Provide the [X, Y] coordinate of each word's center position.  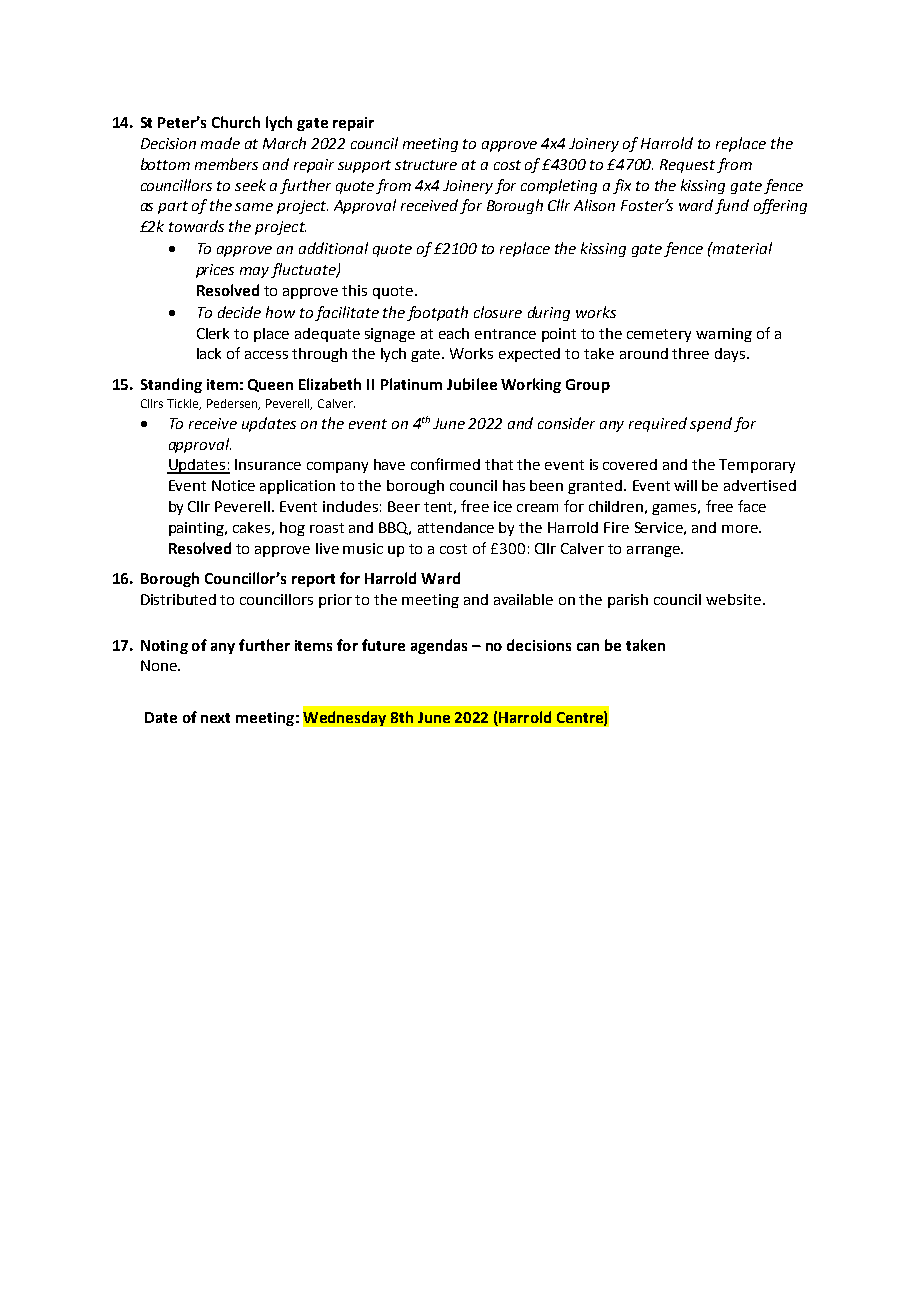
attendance [456, 527]
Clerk [213, 333]
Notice [233, 485]
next [215, 718]
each [454, 333]
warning [724, 335]
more [741, 529]
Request [687, 166]
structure [426, 165]
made [220, 143]
